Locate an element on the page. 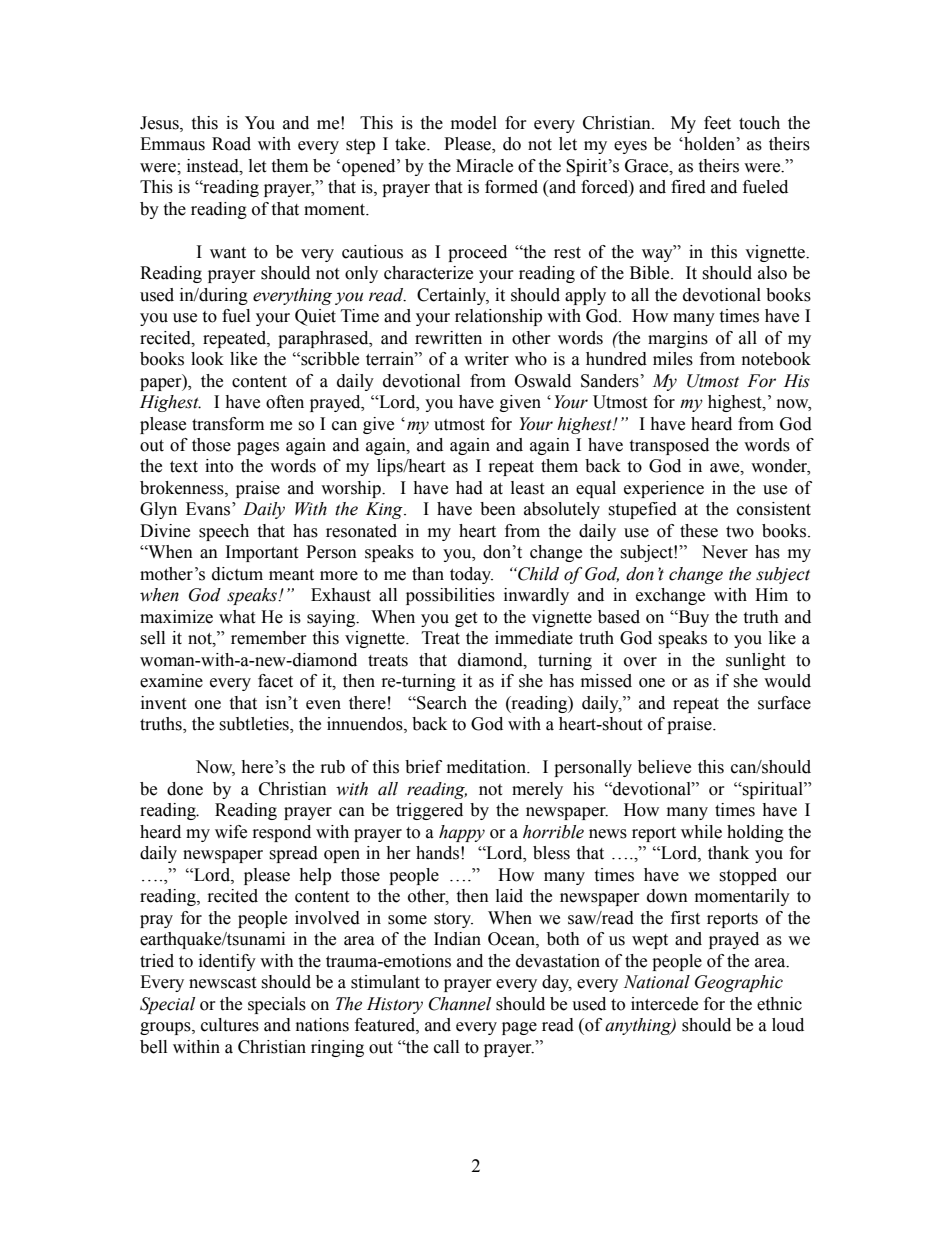 This document has height=1233, width=952. writer is located at coordinates (486, 359).
